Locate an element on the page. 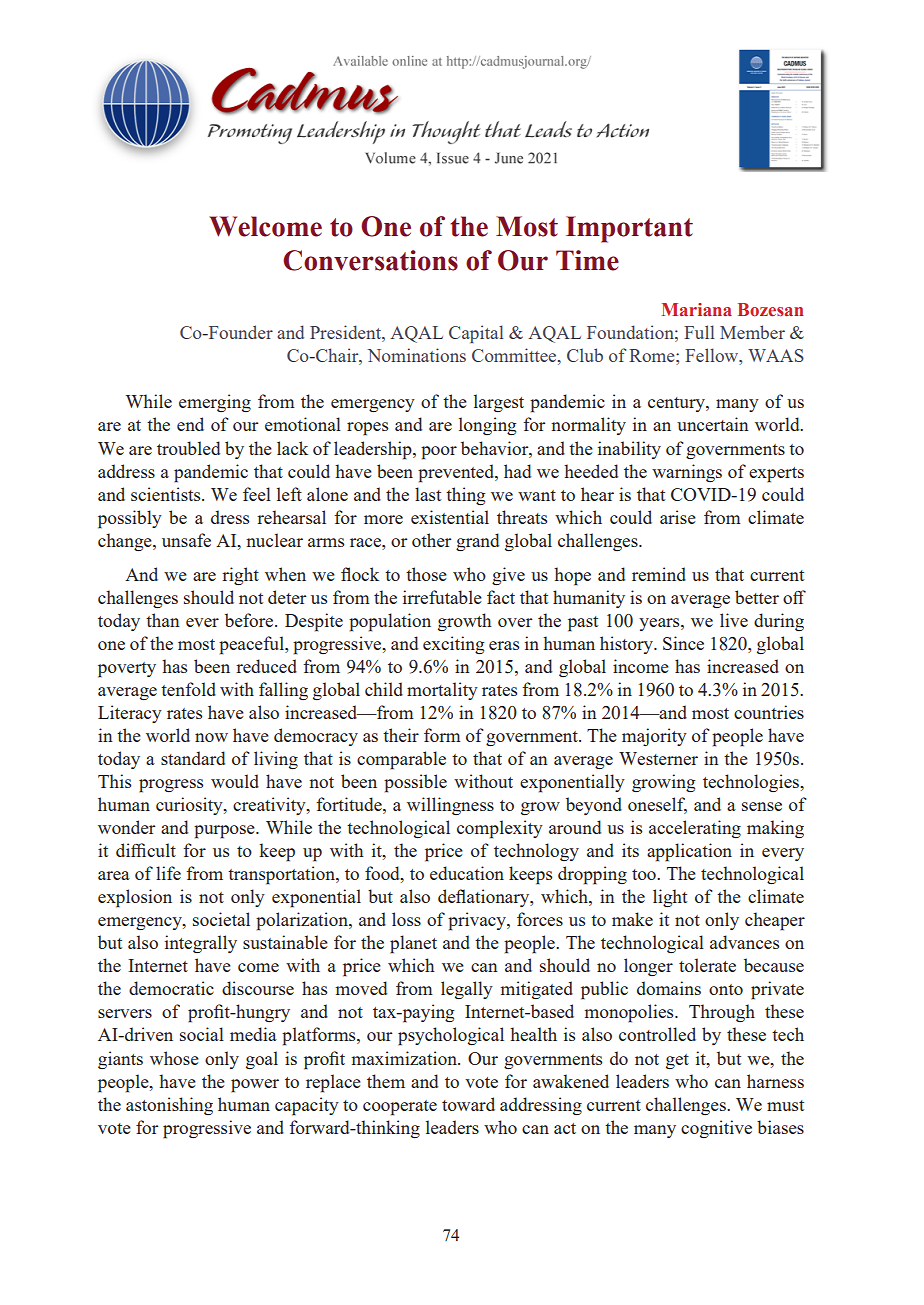  curiosity is located at coordinates (190, 806).
